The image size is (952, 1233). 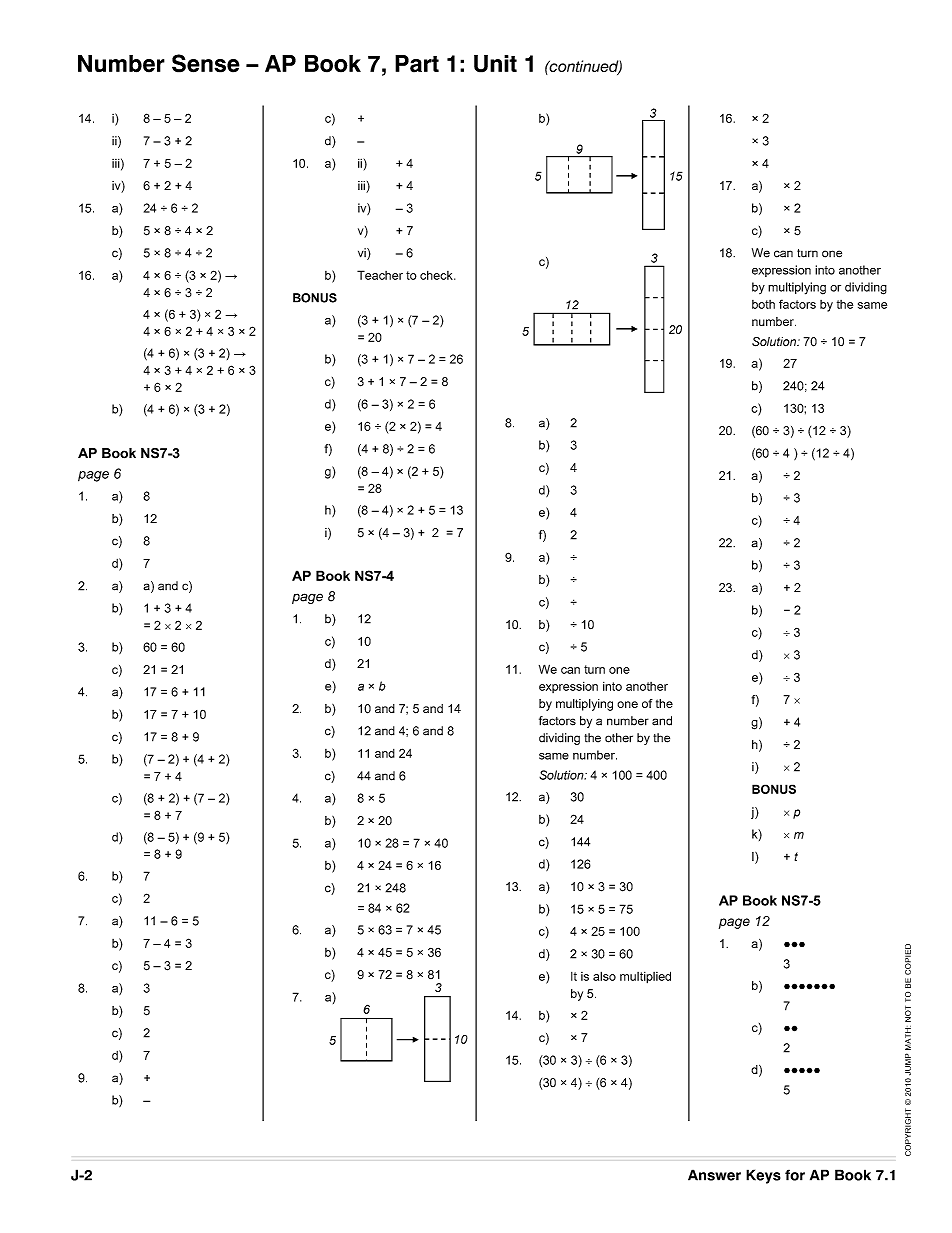 What do you see at coordinates (437, 275) in the screenshot?
I see `check` at bounding box center [437, 275].
